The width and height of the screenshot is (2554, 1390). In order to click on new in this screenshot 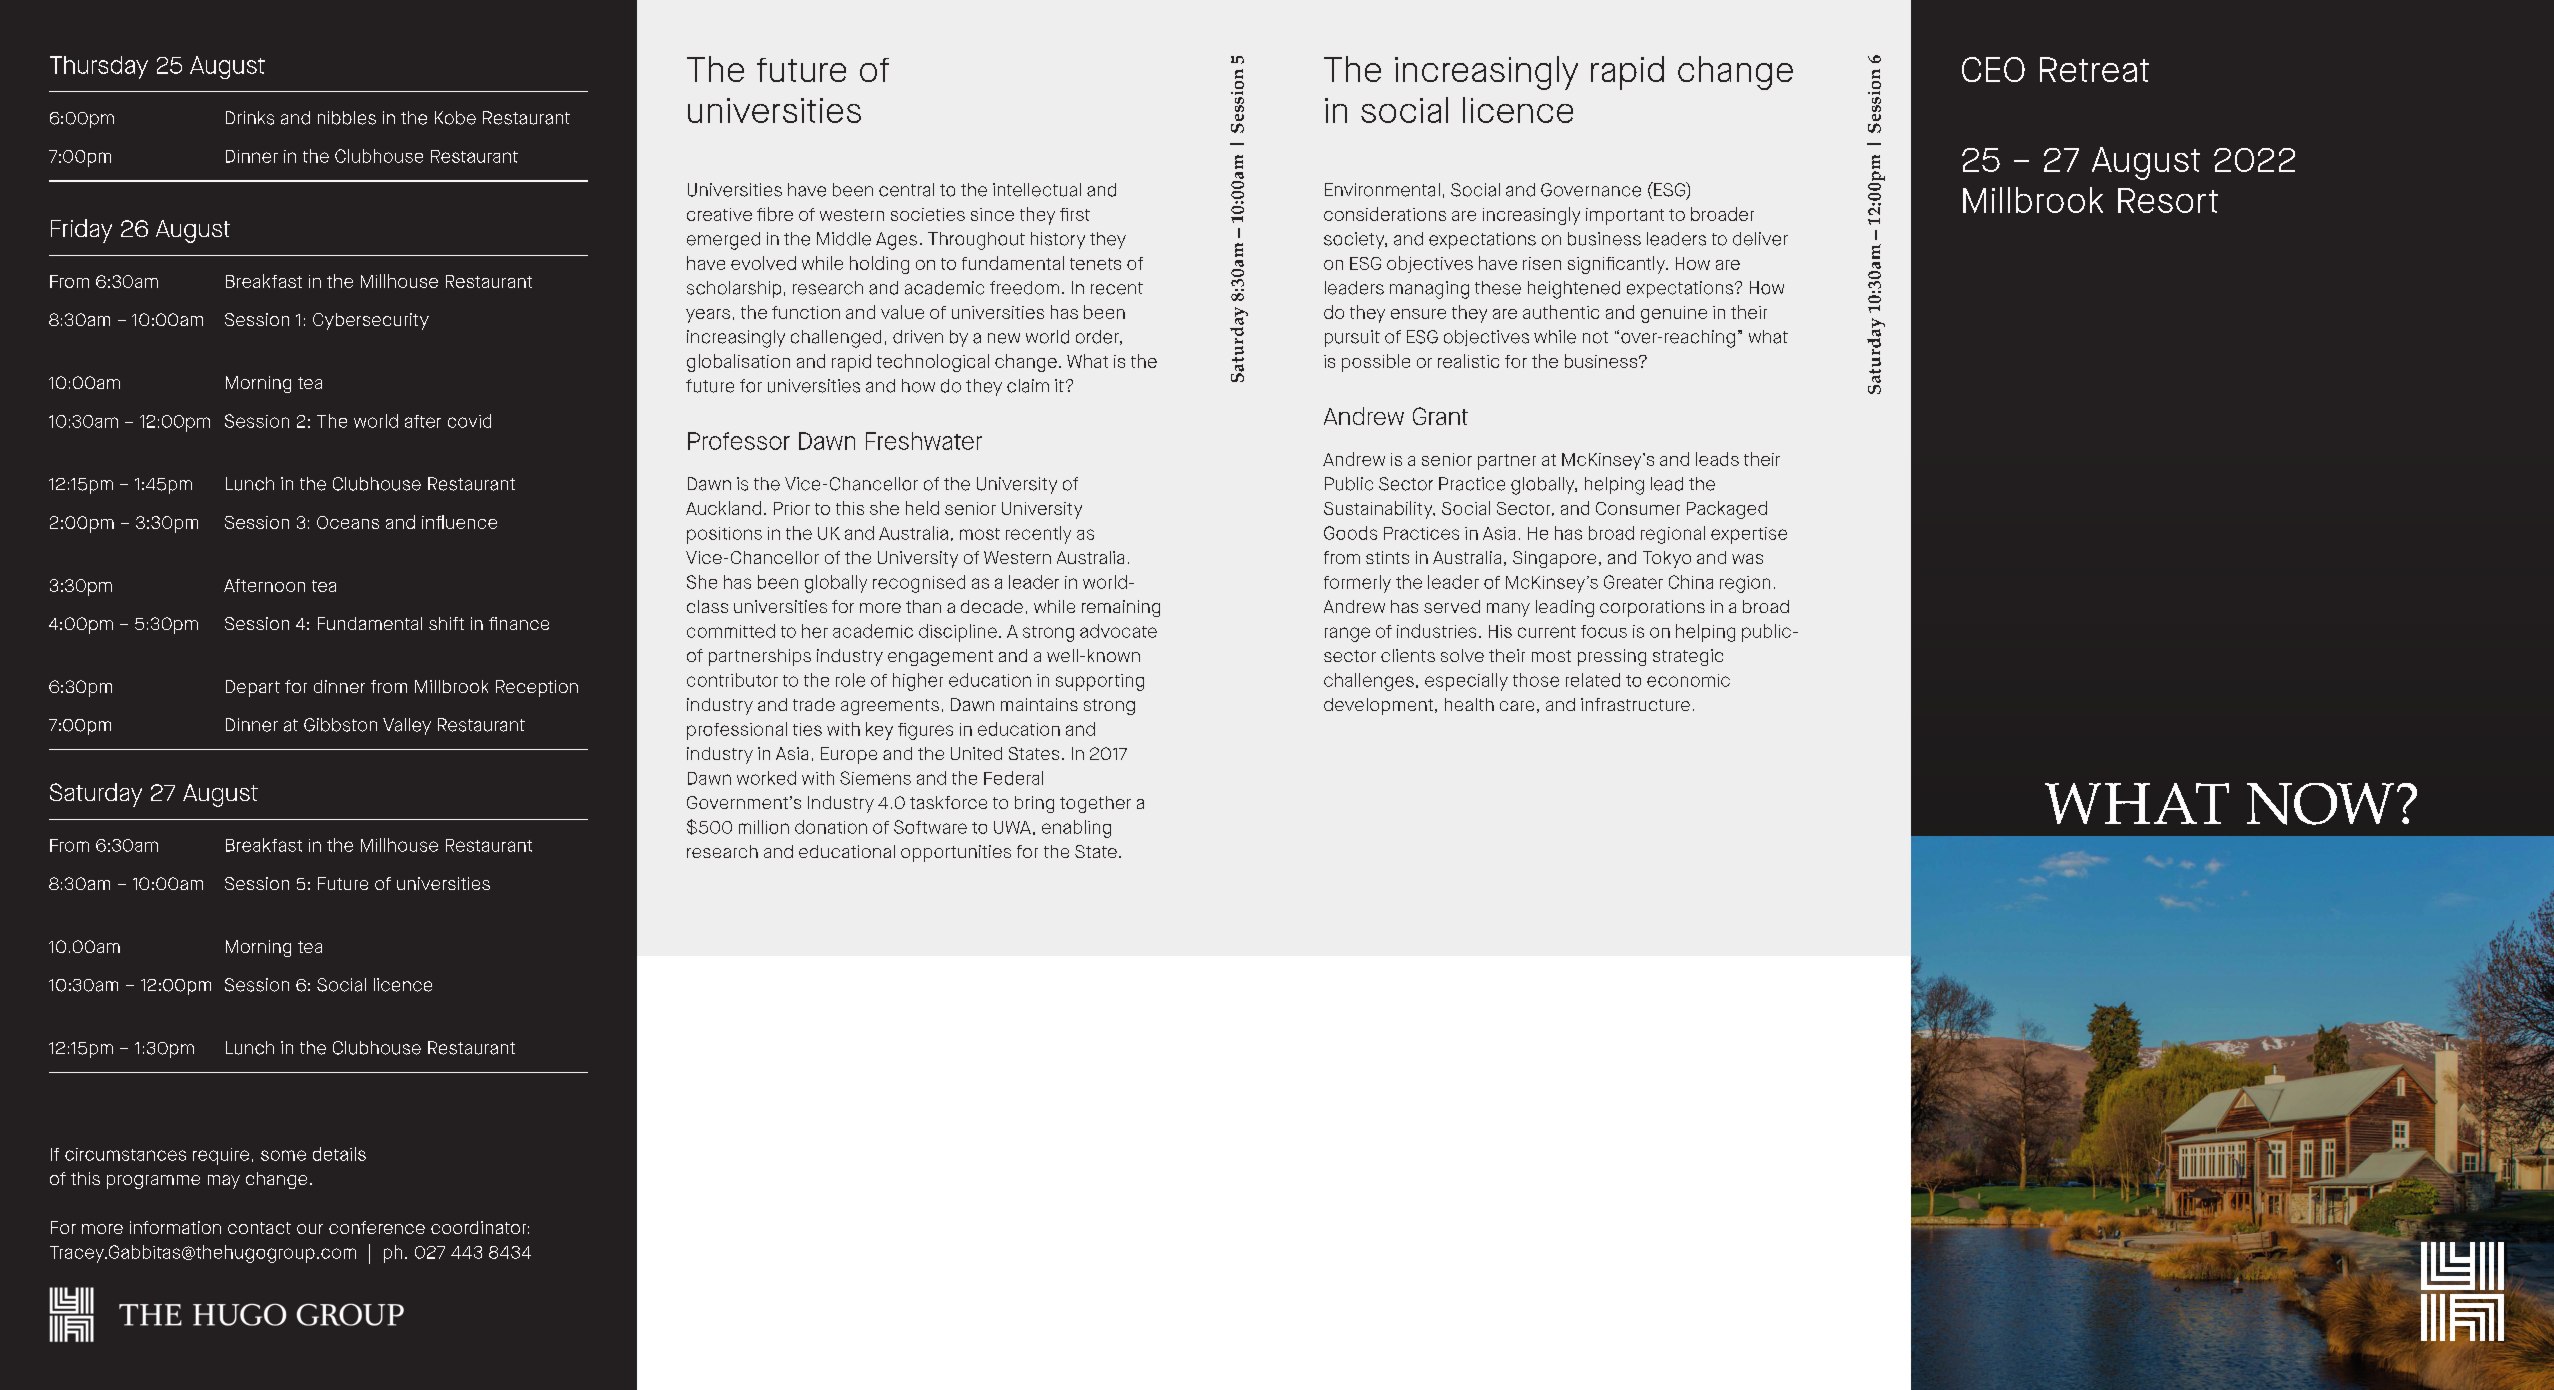, I will do `click(1004, 338)`.
